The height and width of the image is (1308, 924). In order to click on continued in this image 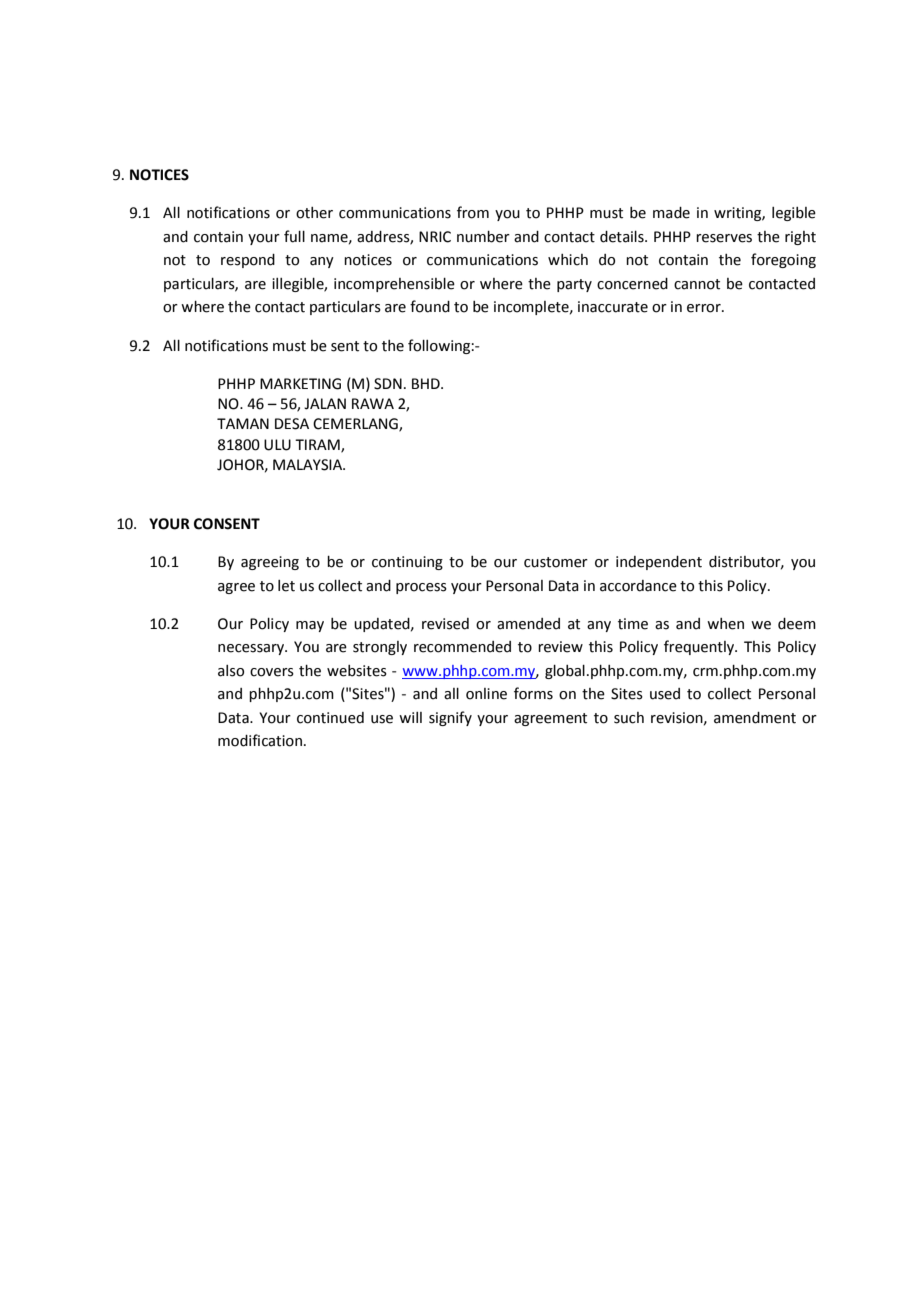, I will do `click(330, 718)`.
